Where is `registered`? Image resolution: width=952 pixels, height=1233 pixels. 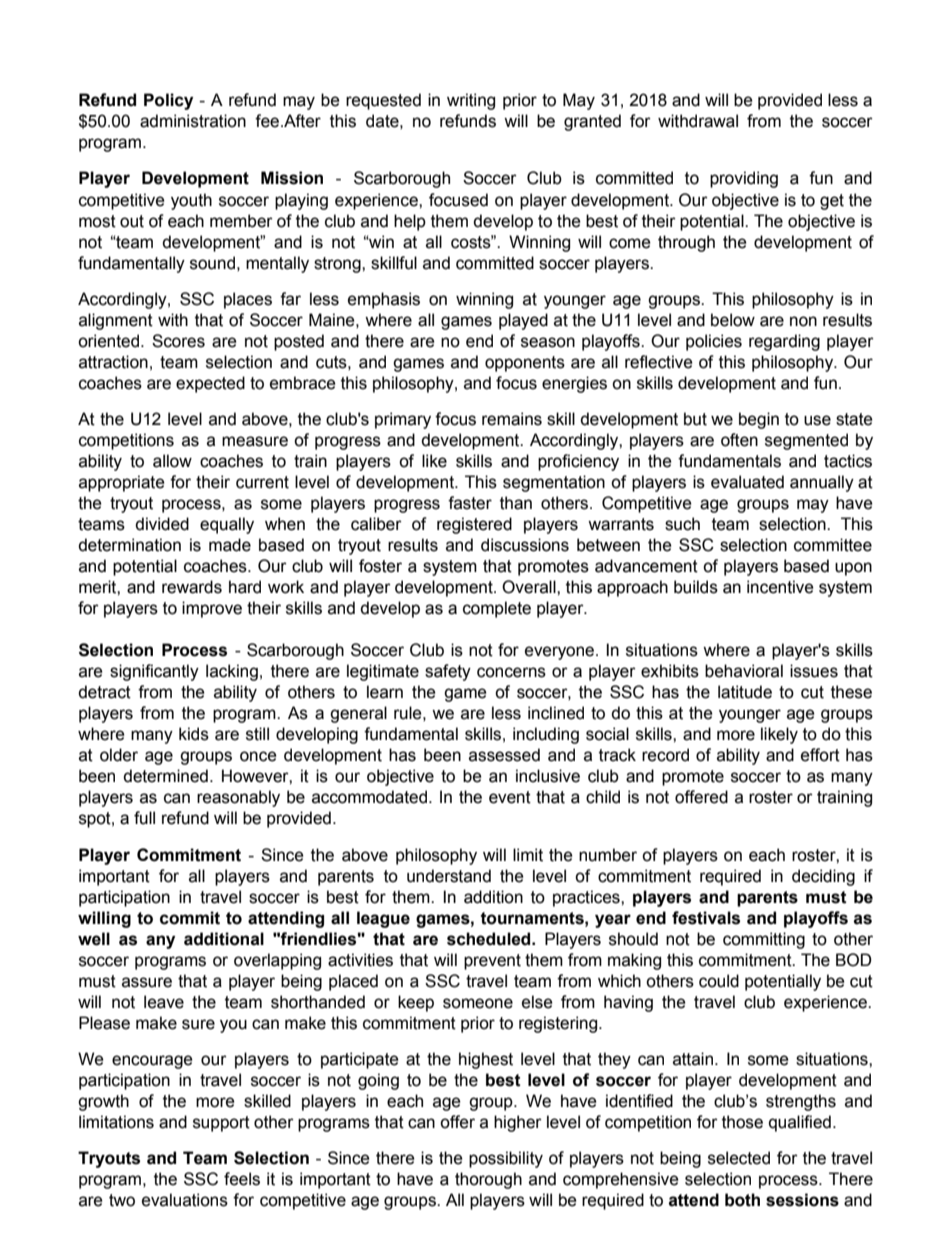
registered is located at coordinates (474, 525).
